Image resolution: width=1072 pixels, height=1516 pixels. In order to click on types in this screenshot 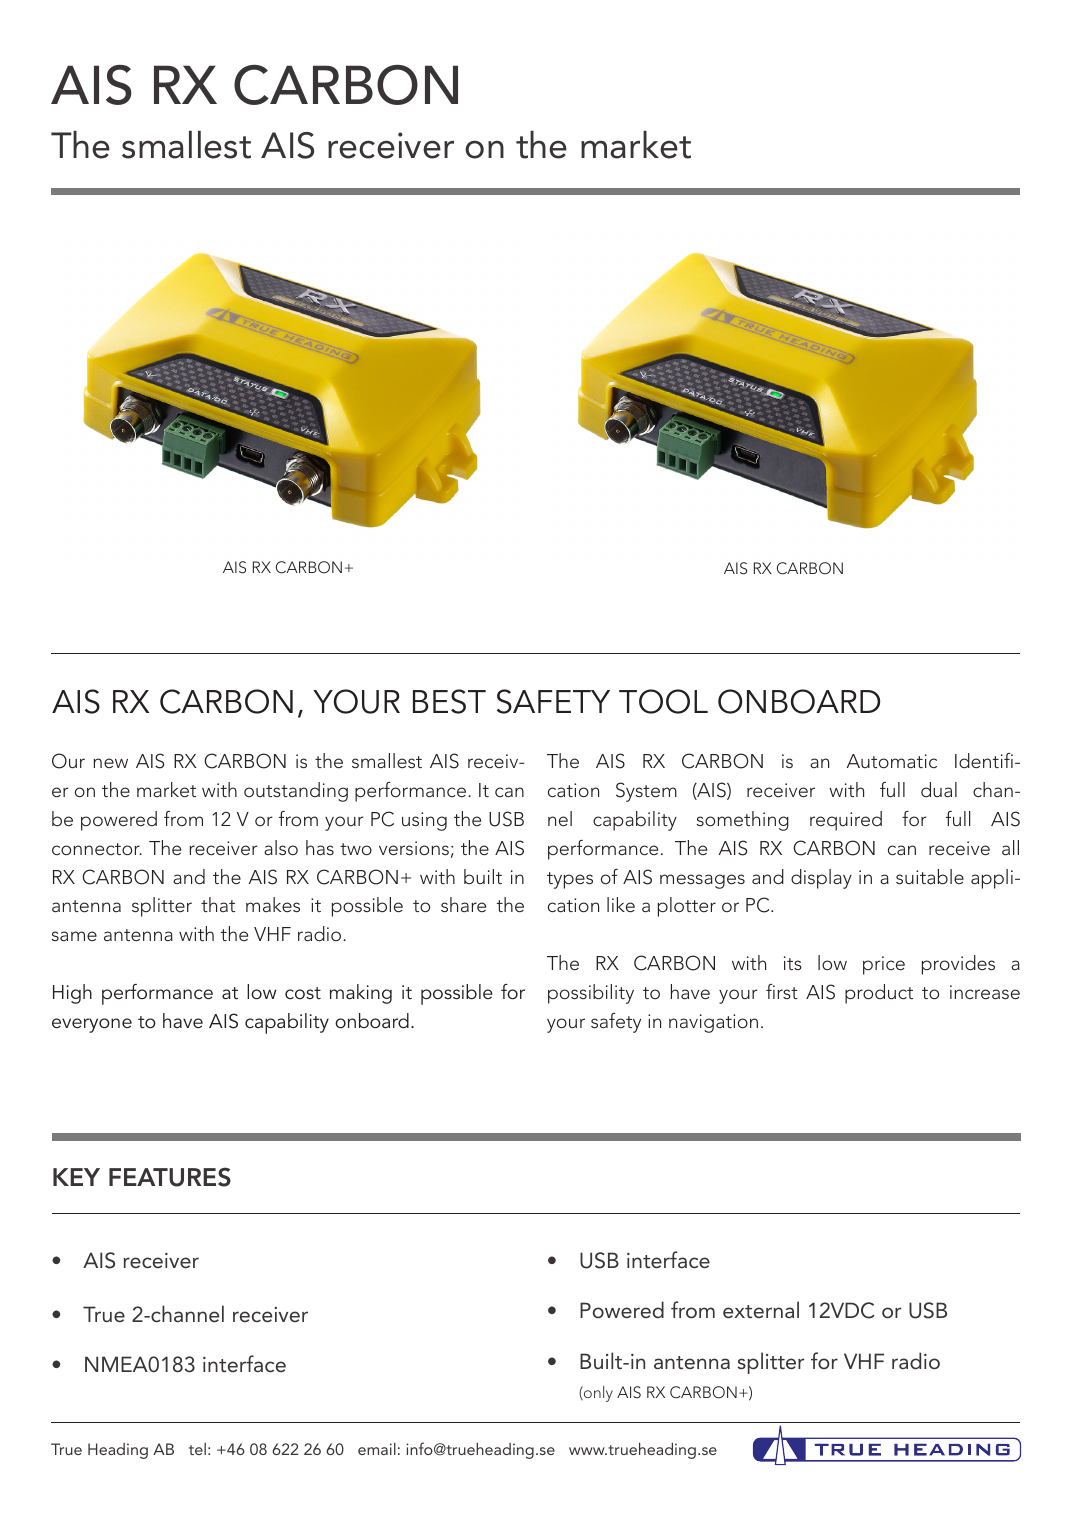, I will do `click(570, 880)`.
